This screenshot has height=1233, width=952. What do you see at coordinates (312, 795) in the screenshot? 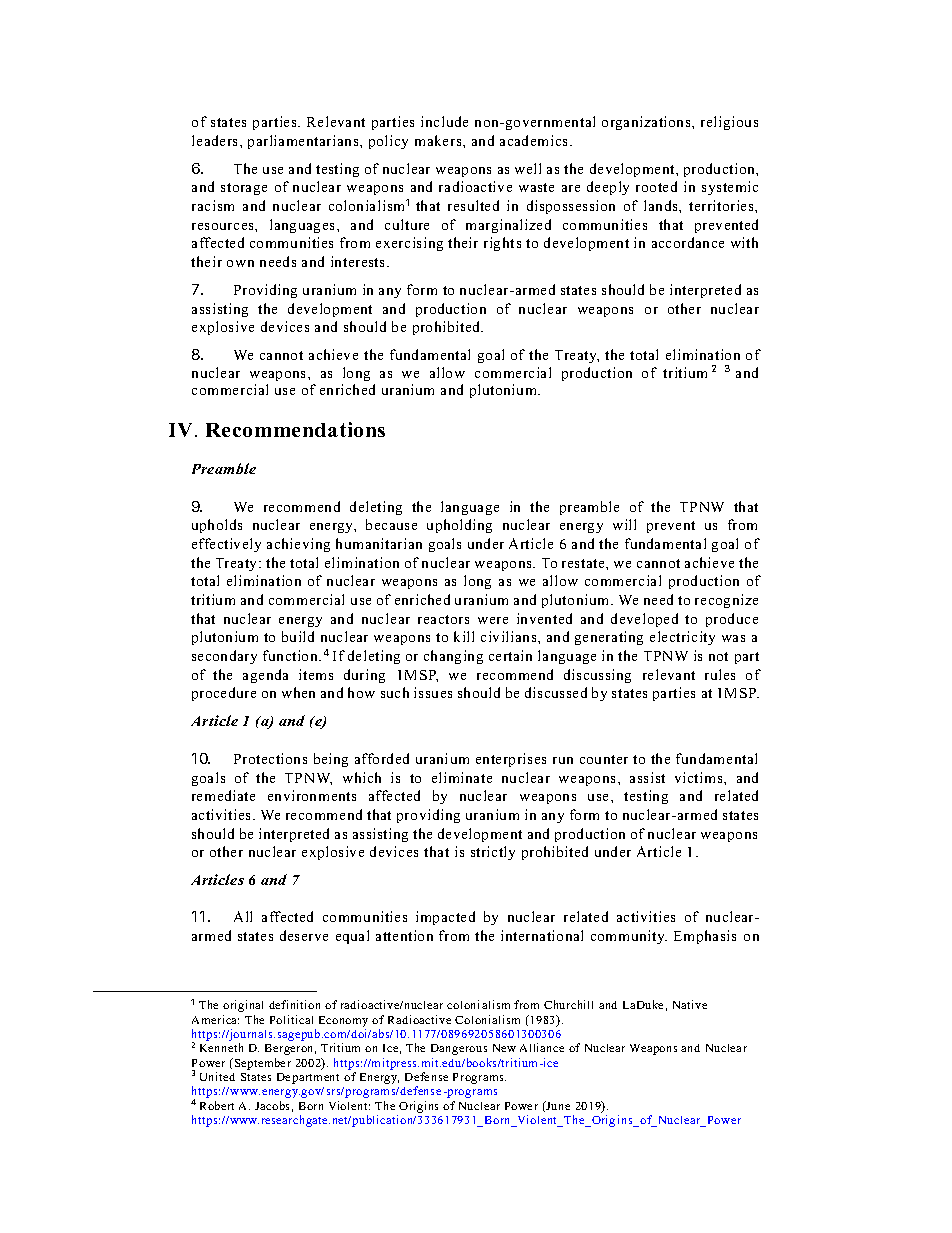
I see `environments` at bounding box center [312, 795].
